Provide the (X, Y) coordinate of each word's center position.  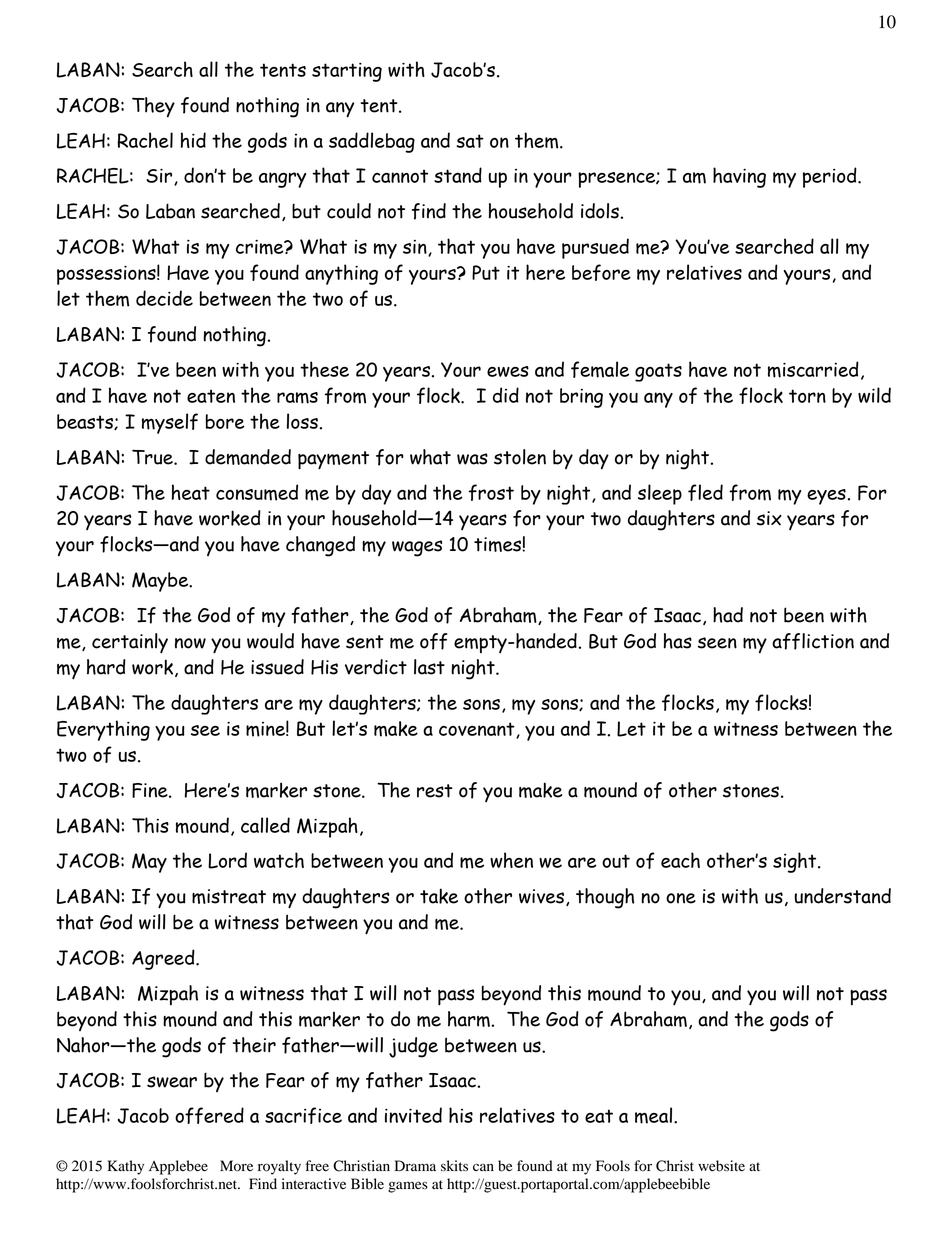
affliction (813, 641)
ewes (508, 371)
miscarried (813, 369)
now (190, 643)
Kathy (125, 1167)
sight (796, 862)
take (439, 896)
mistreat (229, 896)
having (739, 177)
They (153, 107)
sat (470, 141)
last (429, 667)
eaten (211, 396)
